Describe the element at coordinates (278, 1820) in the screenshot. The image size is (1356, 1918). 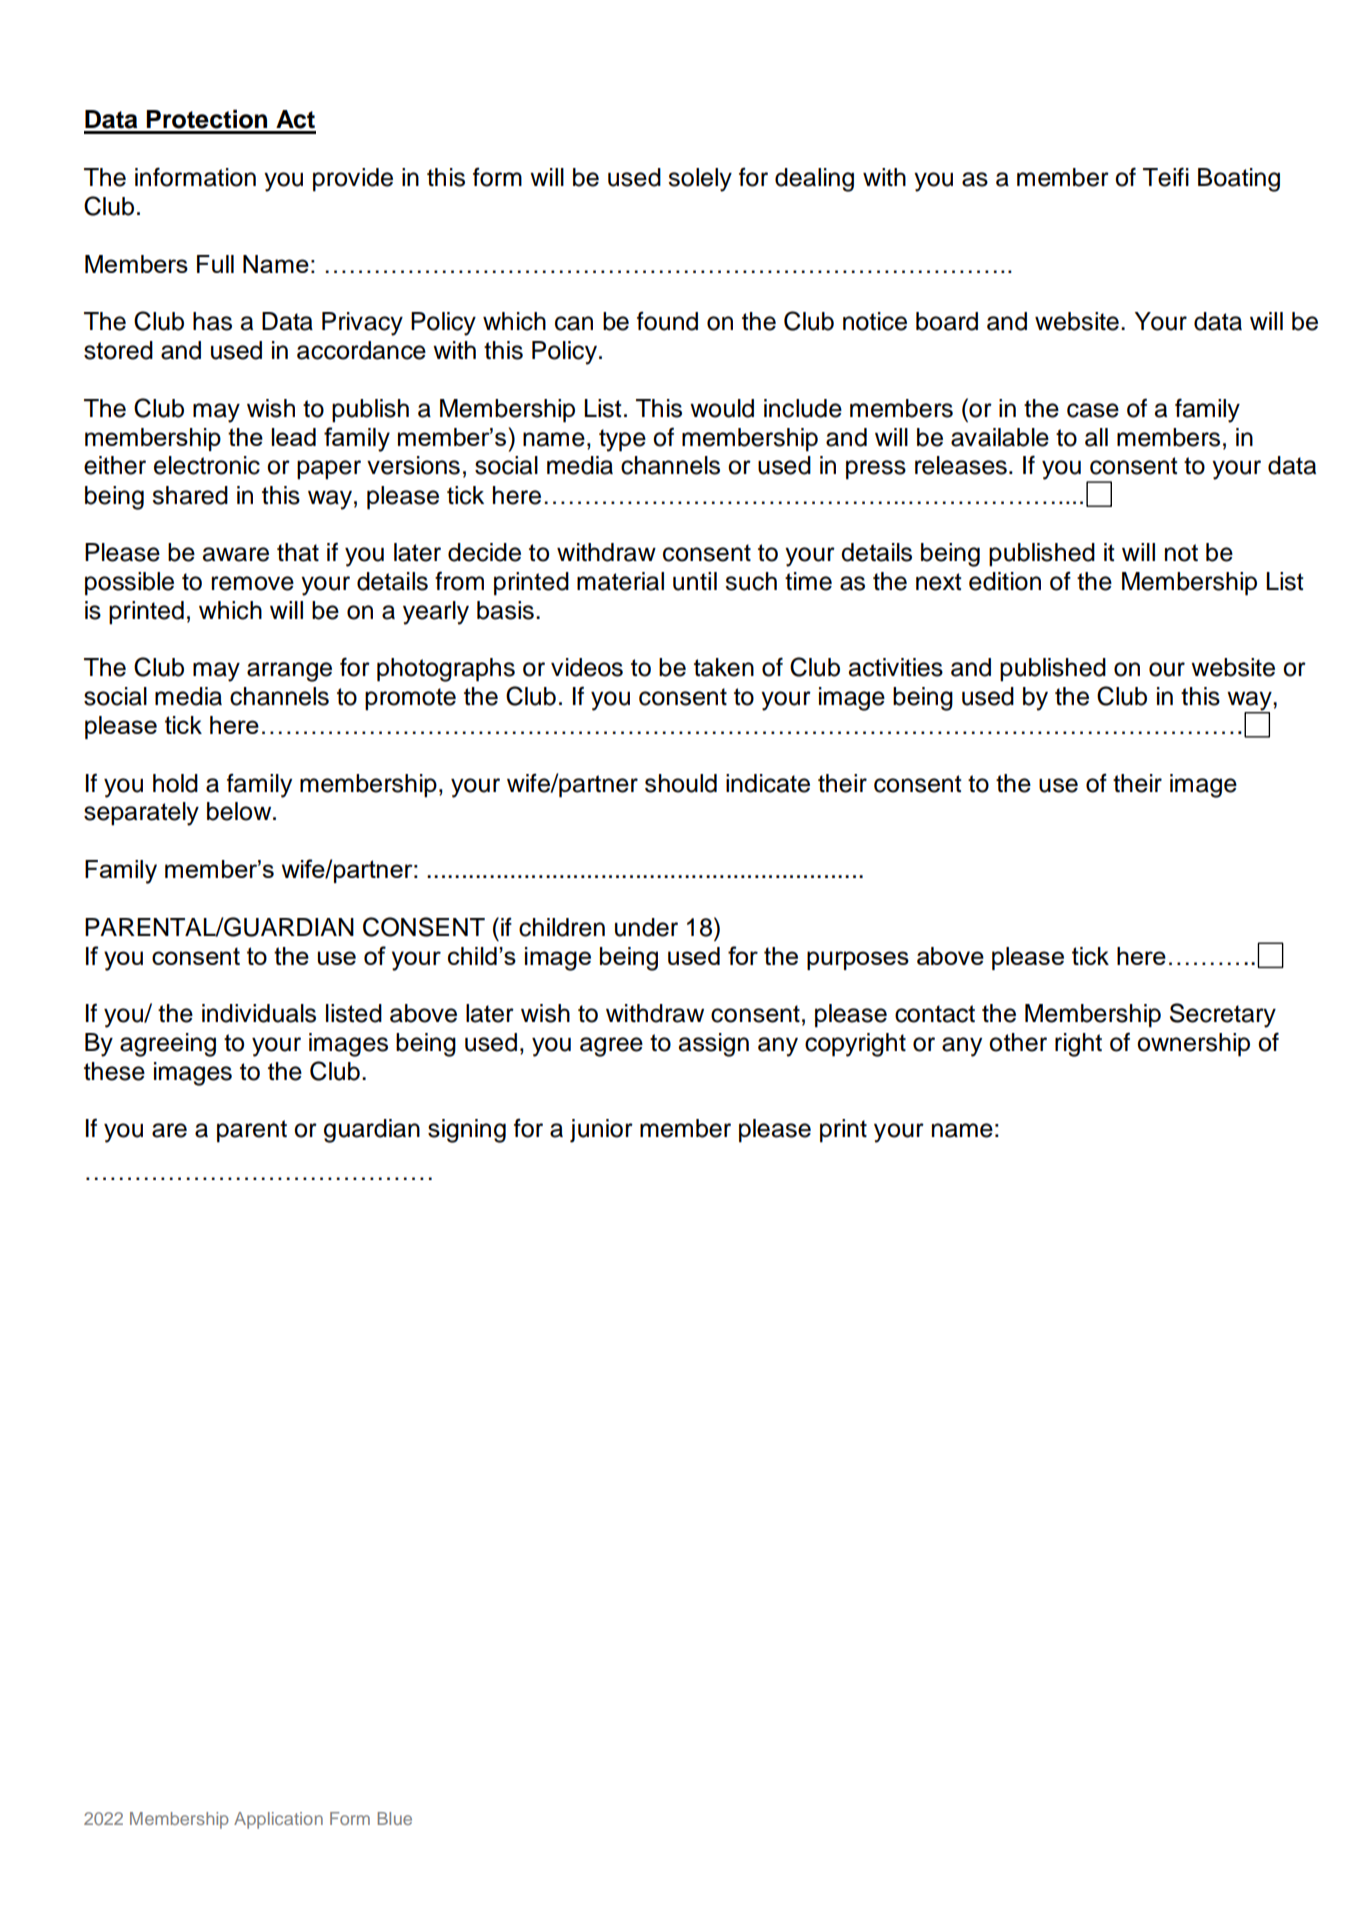
I see `Application` at that location.
